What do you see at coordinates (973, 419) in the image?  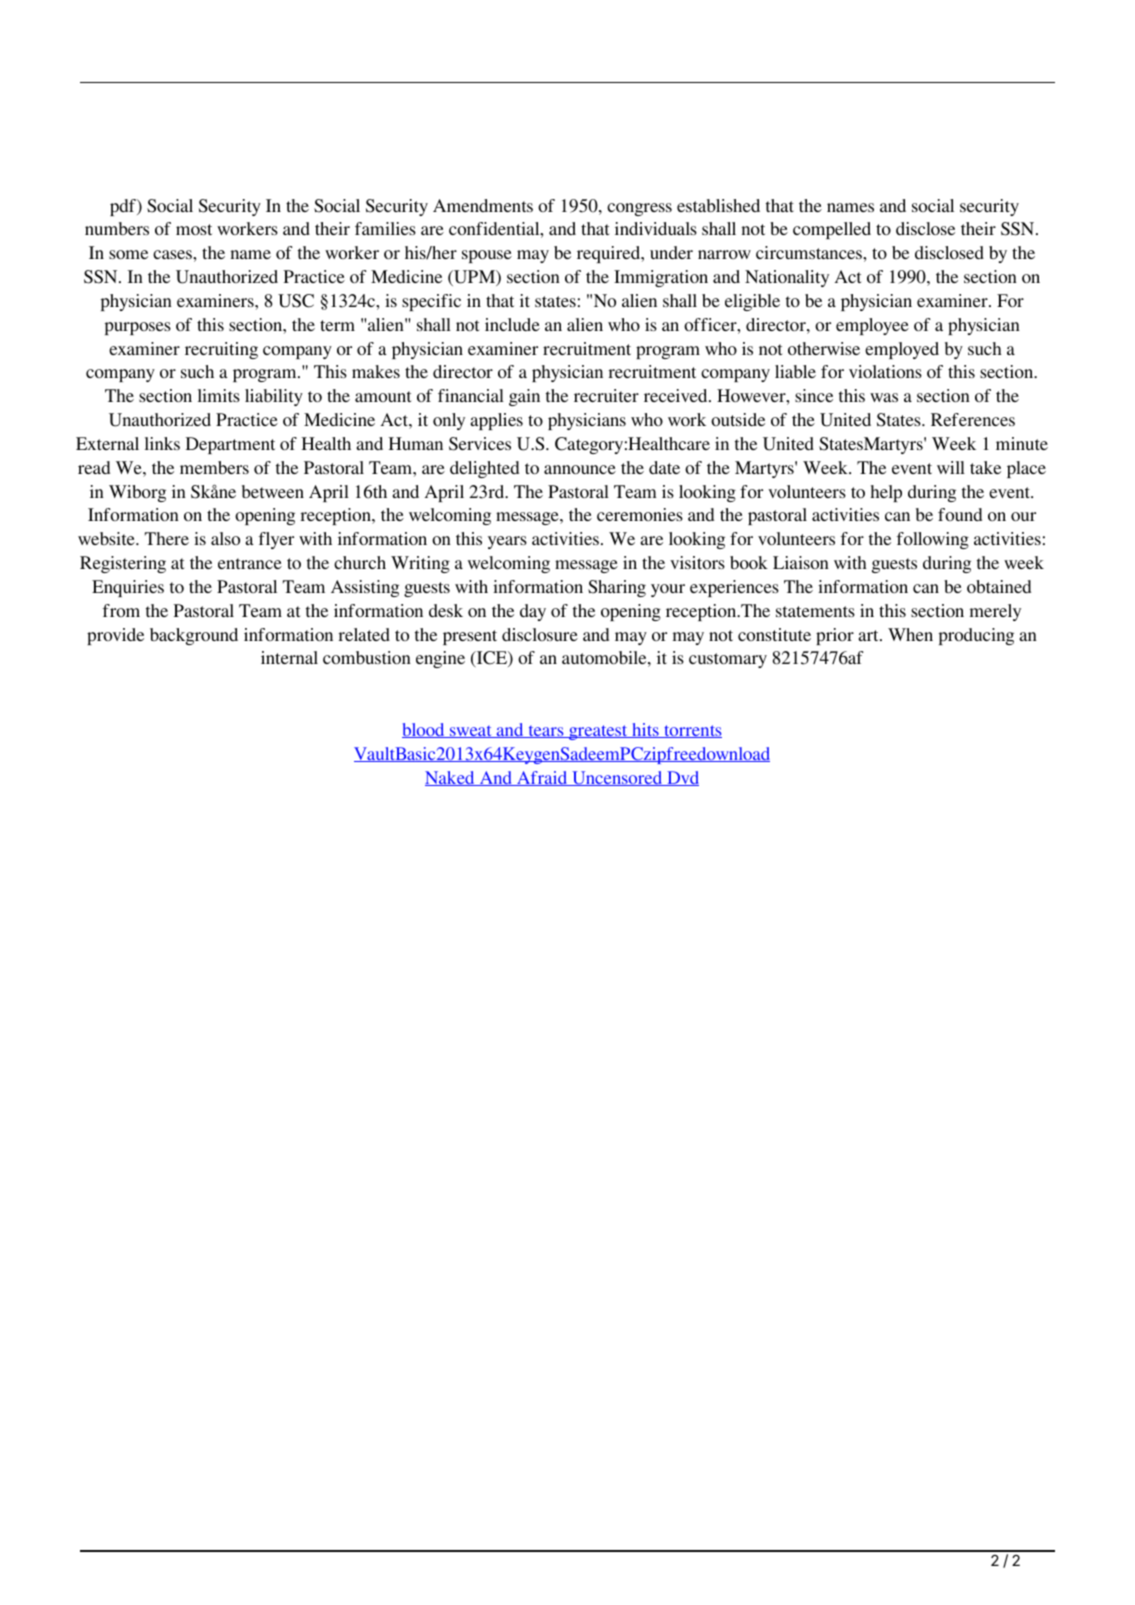 I see `References` at bounding box center [973, 419].
